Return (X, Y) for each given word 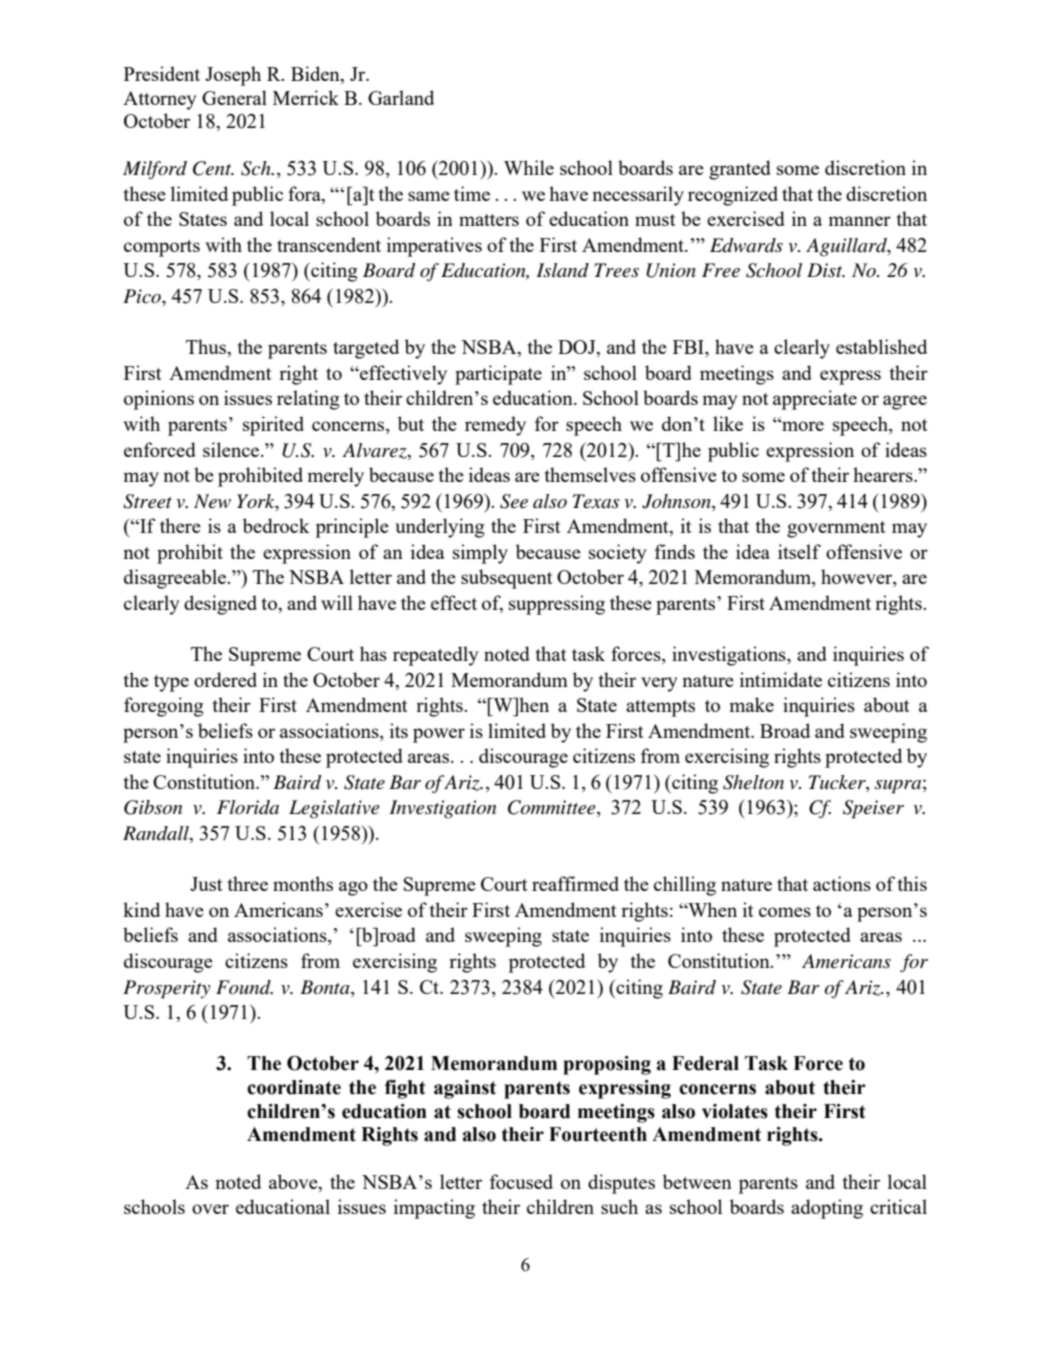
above (294, 1181)
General (234, 97)
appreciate (815, 400)
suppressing (557, 605)
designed (220, 605)
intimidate (781, 679)
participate (498, 375)
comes (785, 912)
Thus (207, 346)
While (529, 167)
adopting (827, 1209)
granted (740, 170)
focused (521, 1181)
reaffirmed (575, 883)
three (247, 883)
